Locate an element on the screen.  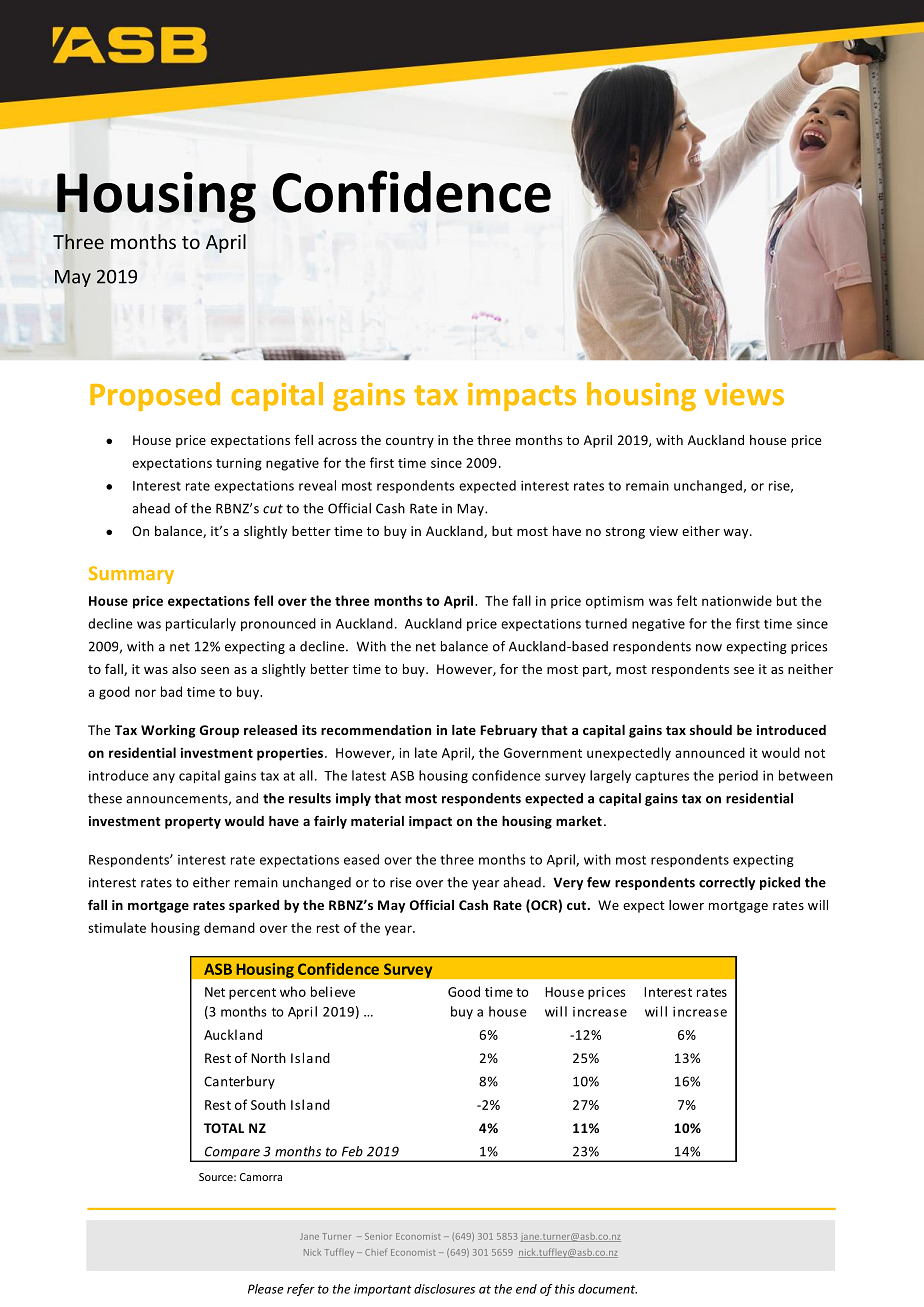
February is located at coordinates (508, 731).
